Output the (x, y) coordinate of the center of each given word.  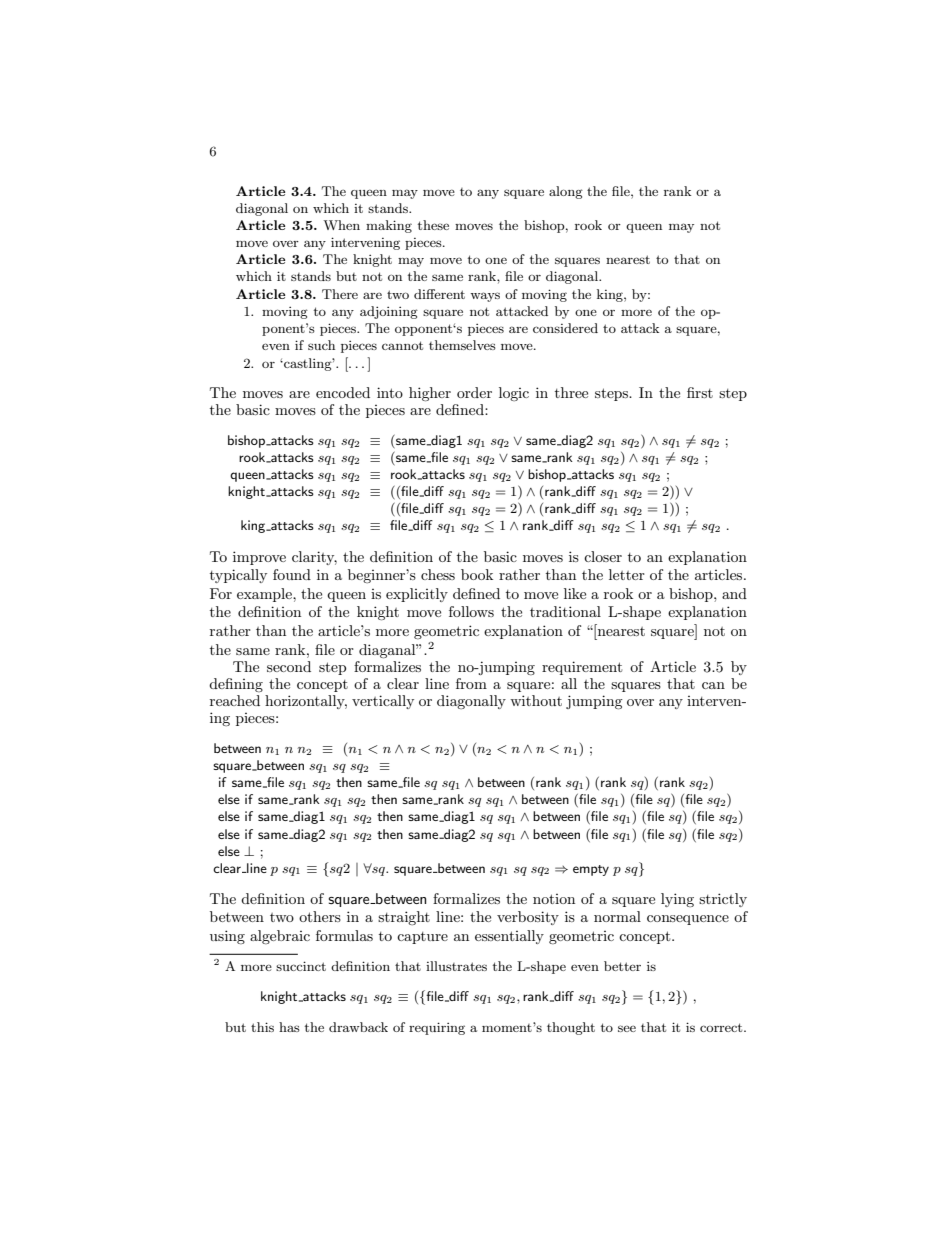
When (341, 225)
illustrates (456, 966)
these (433, 225)
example (265, 595)
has (289, 1027)
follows (471, 611)
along (566, 192)
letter (627, 574)
